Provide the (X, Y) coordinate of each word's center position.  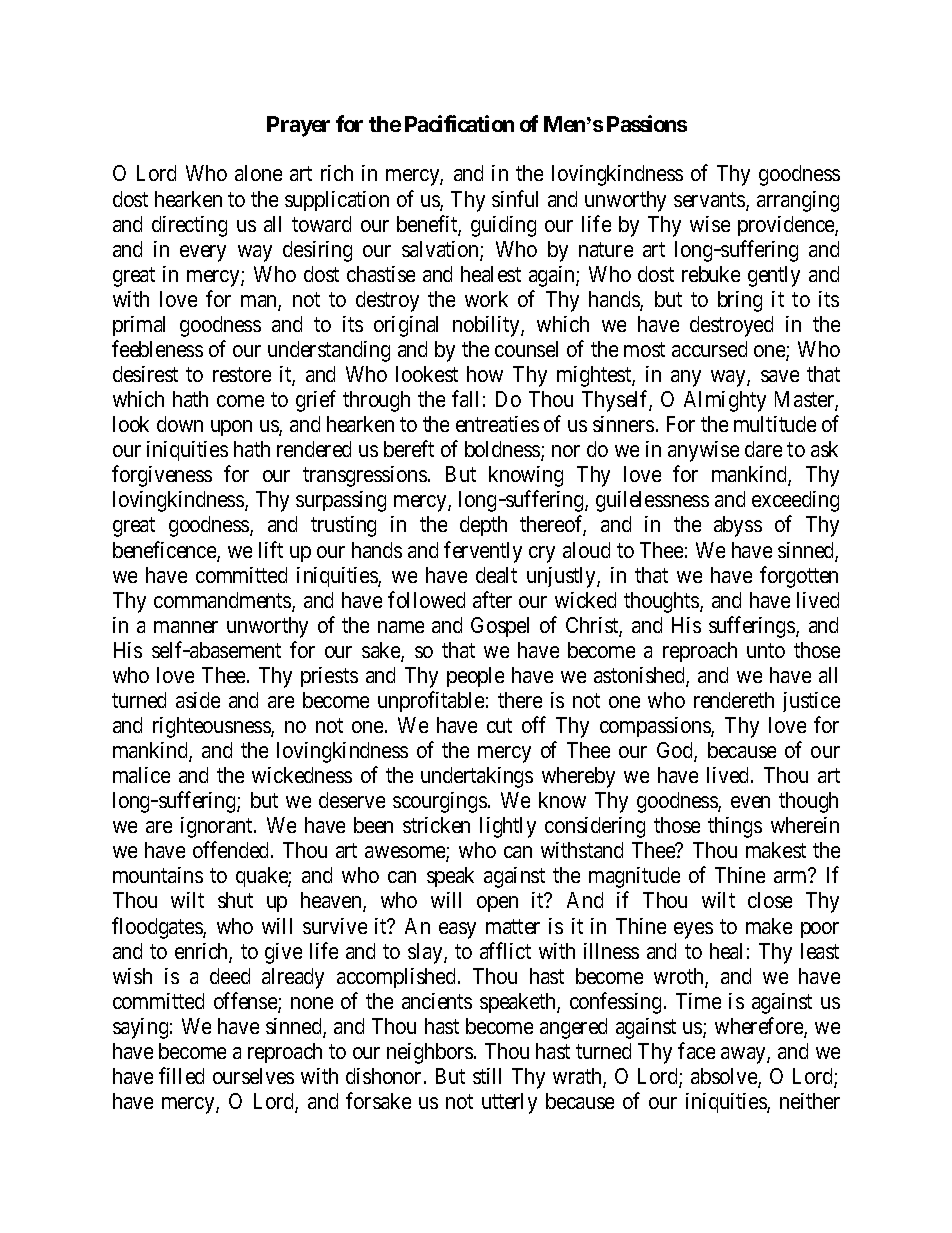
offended (232, 850)
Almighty (725, 401)
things (735, 827)
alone (258, 173)
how (485, 374)
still (487, 1076)
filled (181, 1075)
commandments (223, 601)
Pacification (459, 123)
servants (710, 201)
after (492, 599)
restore (242, 375)
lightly (508, 827)
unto (766, 650)
